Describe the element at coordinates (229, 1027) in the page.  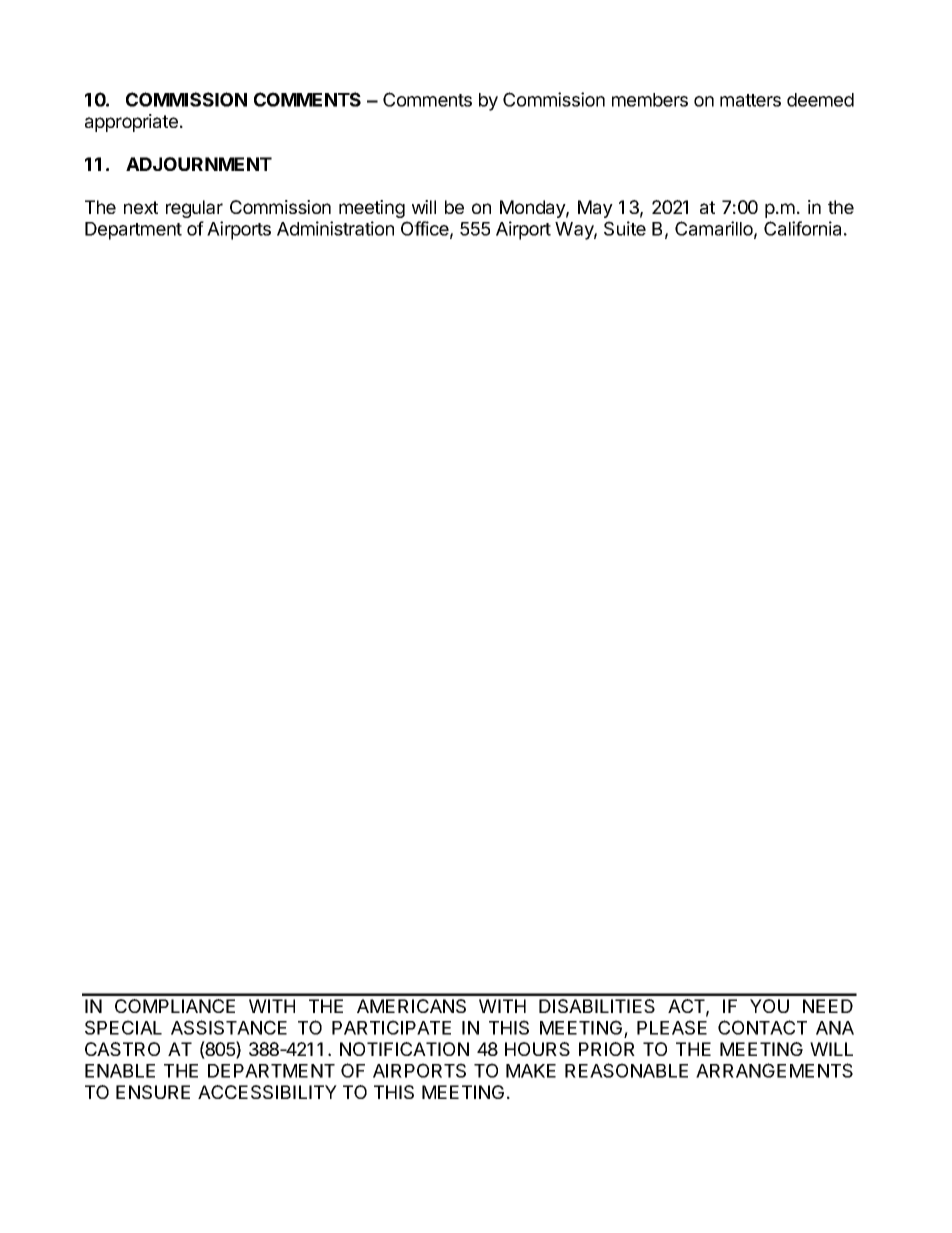
I see `ASSISTANCE` at that location.
